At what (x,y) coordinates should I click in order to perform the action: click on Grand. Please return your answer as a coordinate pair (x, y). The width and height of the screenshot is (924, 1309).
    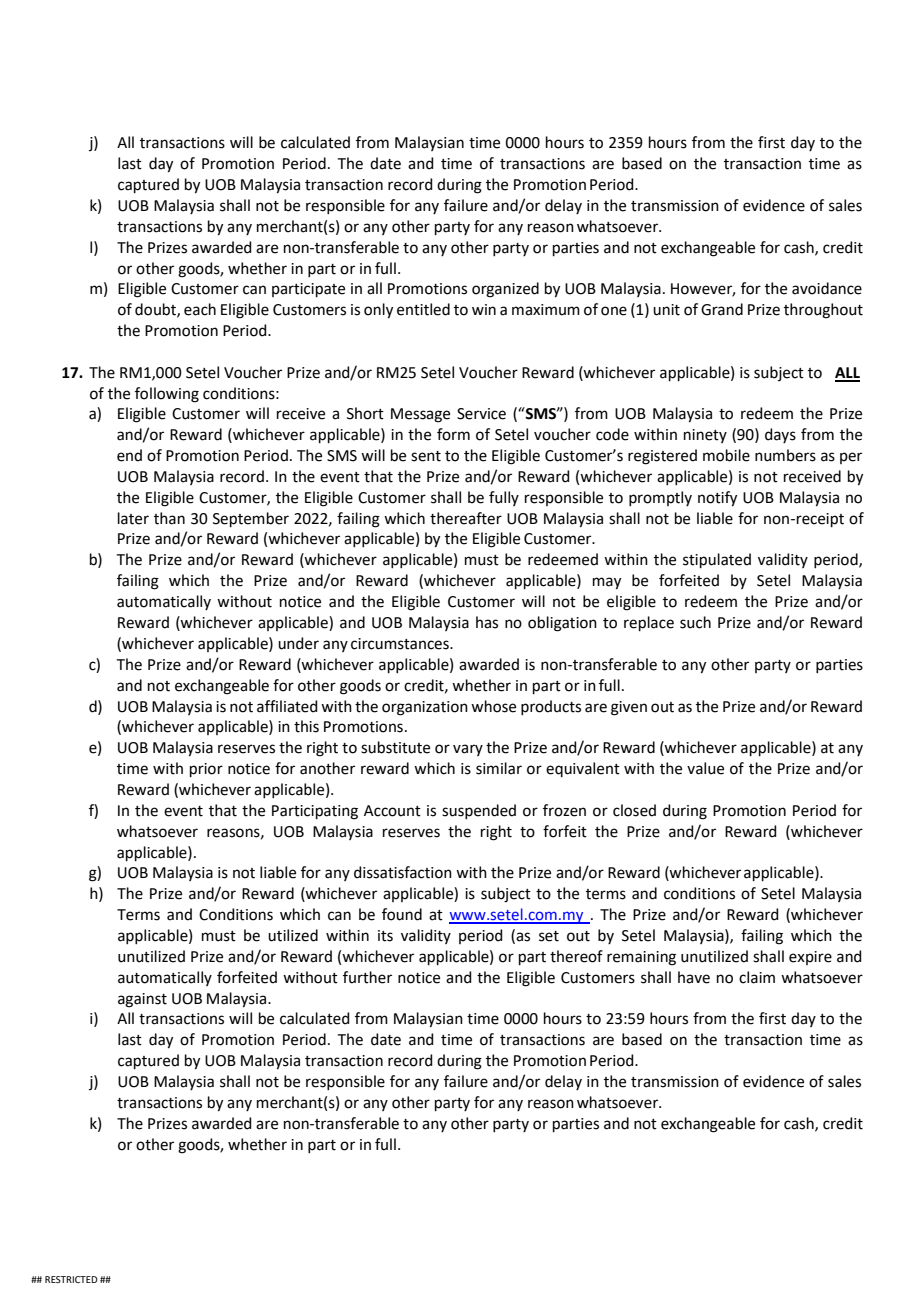
    Looking at the image, I should click on (722, 309).
